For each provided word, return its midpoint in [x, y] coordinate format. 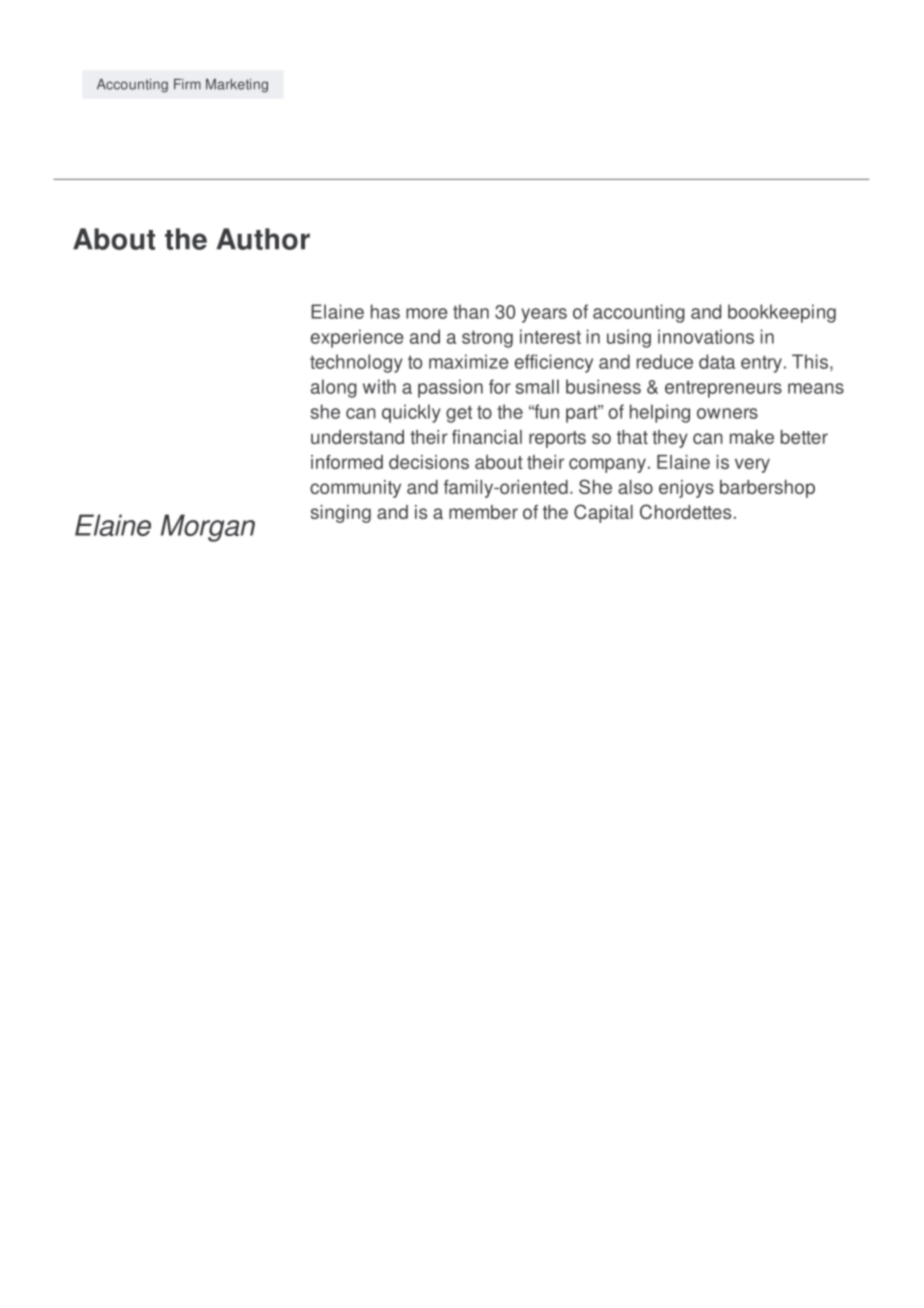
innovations [706, 336]
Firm [187, 84]
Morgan [208, 528]
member [483, 512]
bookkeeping [782, 313]
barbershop [767, 489]
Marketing [237, 86]
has [385, 311]
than [471, 311]
